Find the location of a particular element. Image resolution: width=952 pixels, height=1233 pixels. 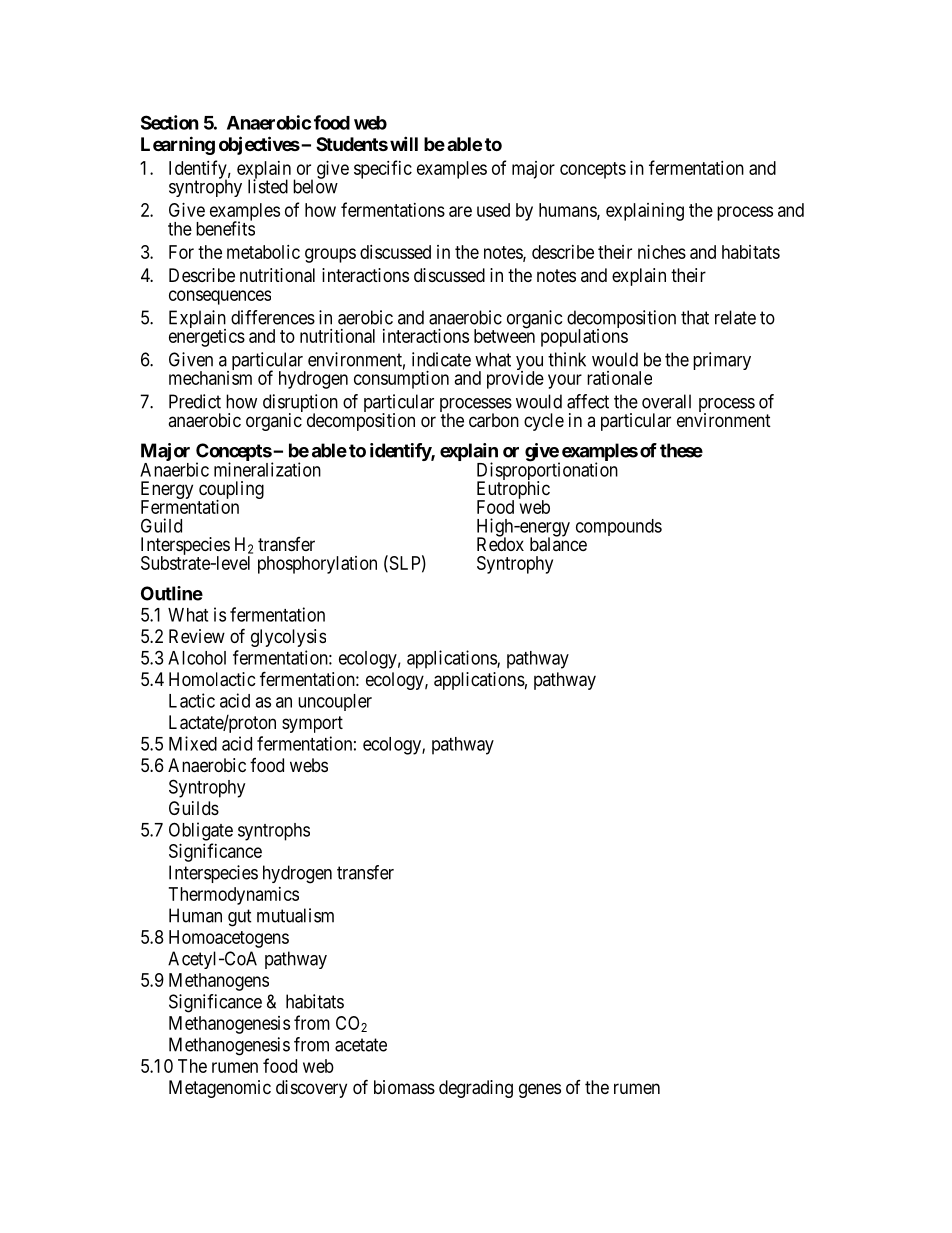

overall is located at coordinates (666, 401).
